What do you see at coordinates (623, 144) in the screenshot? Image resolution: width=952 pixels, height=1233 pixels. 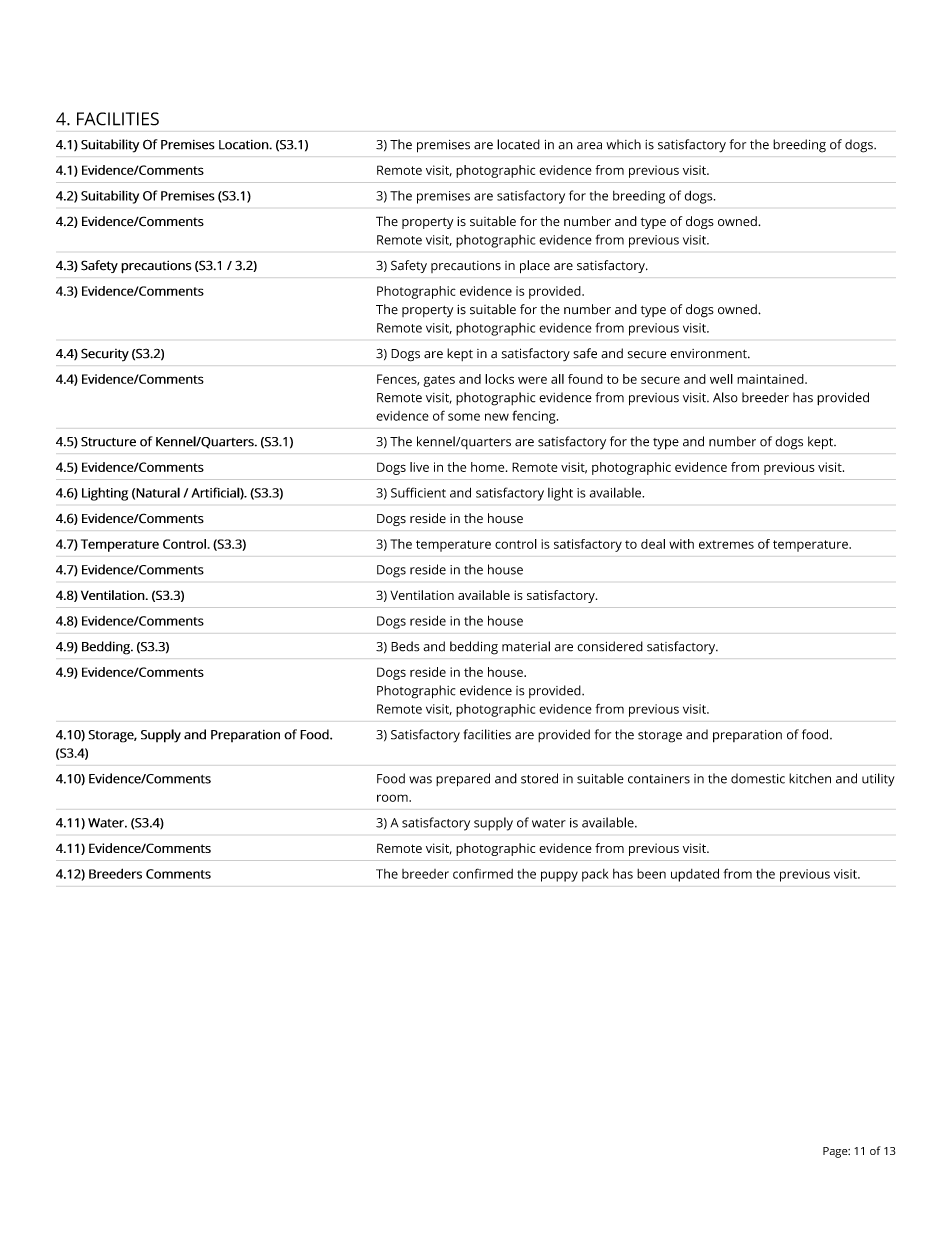 I see `which` at bounding box center [623, 144].
